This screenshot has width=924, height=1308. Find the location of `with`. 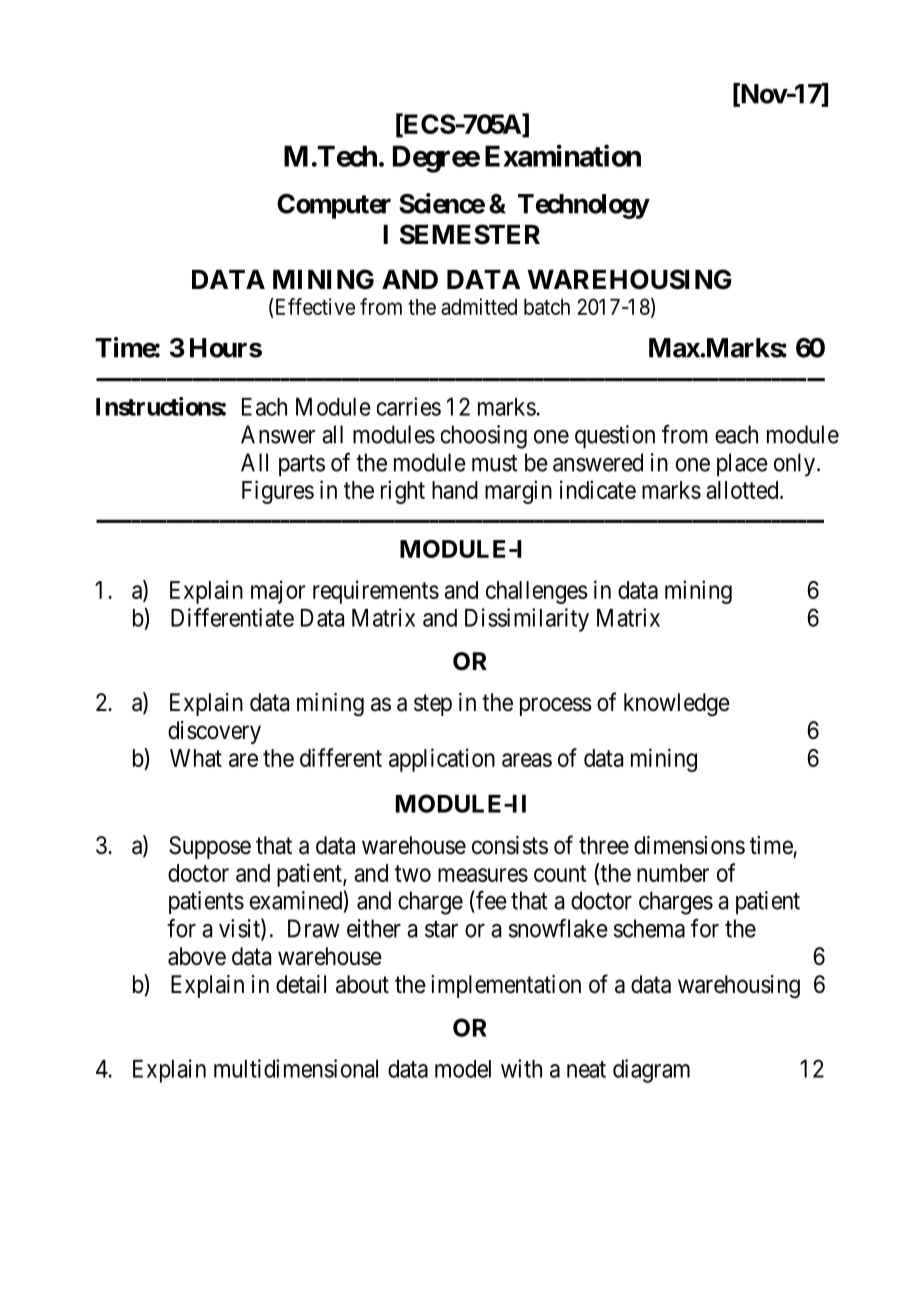

with is located at coordinates (521, 1068).
